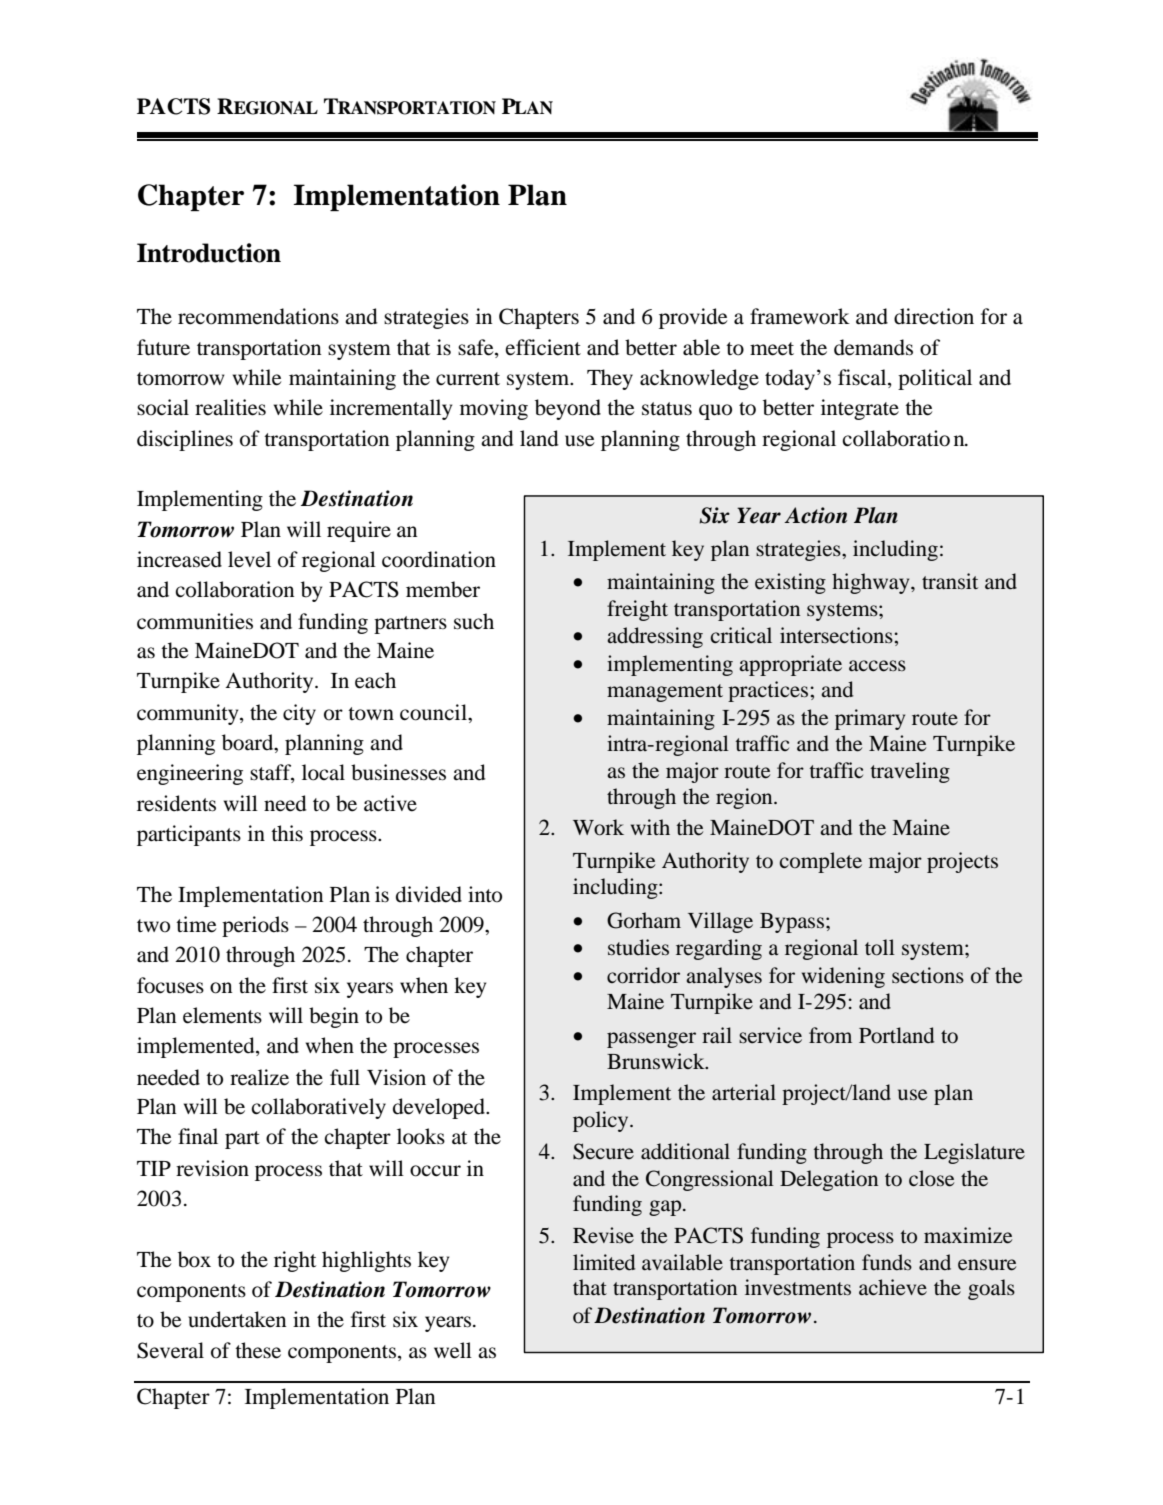 Image resolution: width=1163 pixels, height=1505 pixels. Describe the element at coordinates (877, 666) in the screenshot. I see `access` at that location.
